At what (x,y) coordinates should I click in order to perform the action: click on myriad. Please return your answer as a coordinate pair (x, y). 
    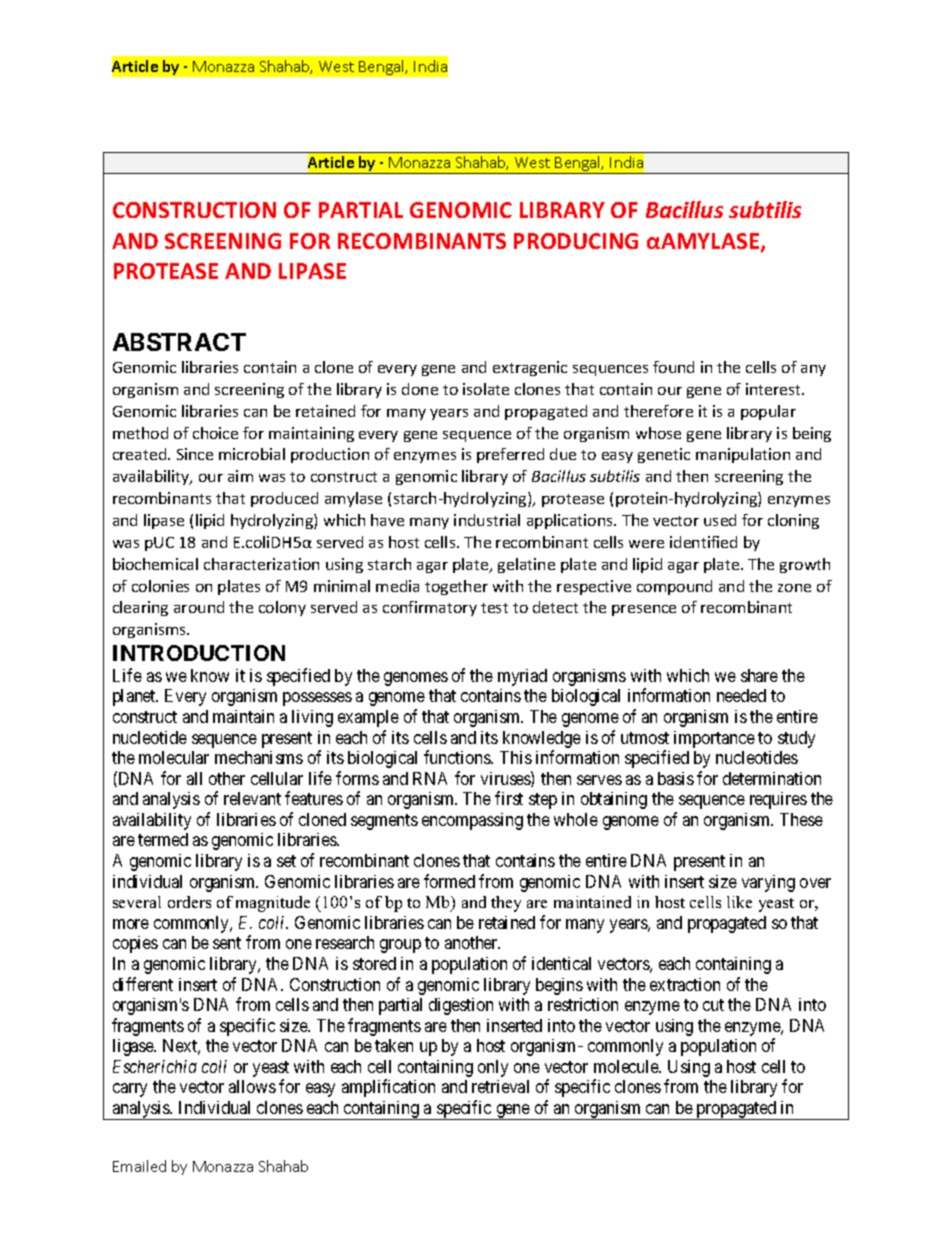
    Looking at the image, I should click on (522, 677).
